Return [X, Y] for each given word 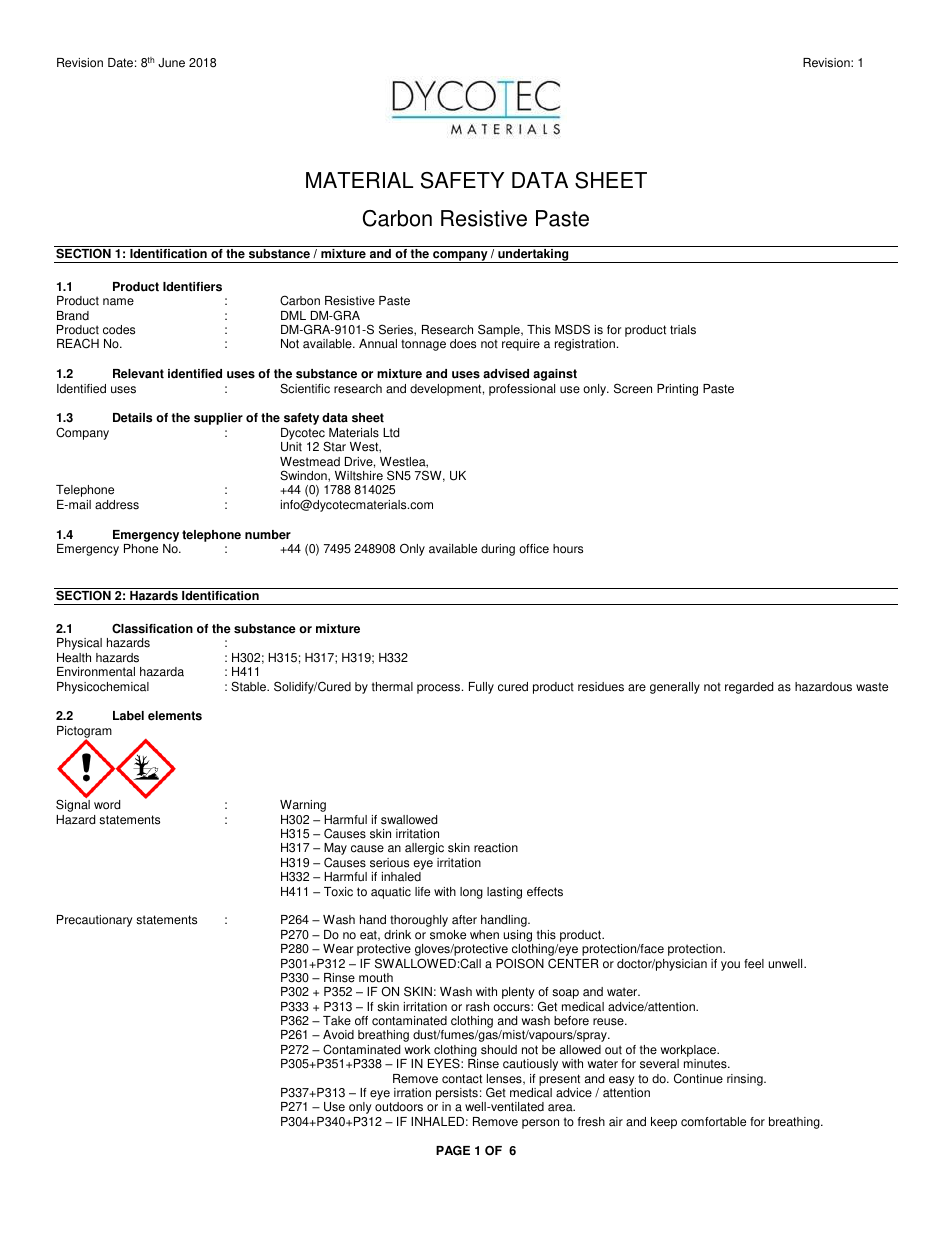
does [463, 344]
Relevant [138, 374]
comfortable [713, 1122]
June [171, 63]
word [107, 805]
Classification [152, 628]
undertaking [533, 256]
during [498, 550]
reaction [496, 848]
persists [457, 1095]
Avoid [338, 1035]
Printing [677, 390]
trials [683, 330]
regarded [749, 688]
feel [754, 964]
